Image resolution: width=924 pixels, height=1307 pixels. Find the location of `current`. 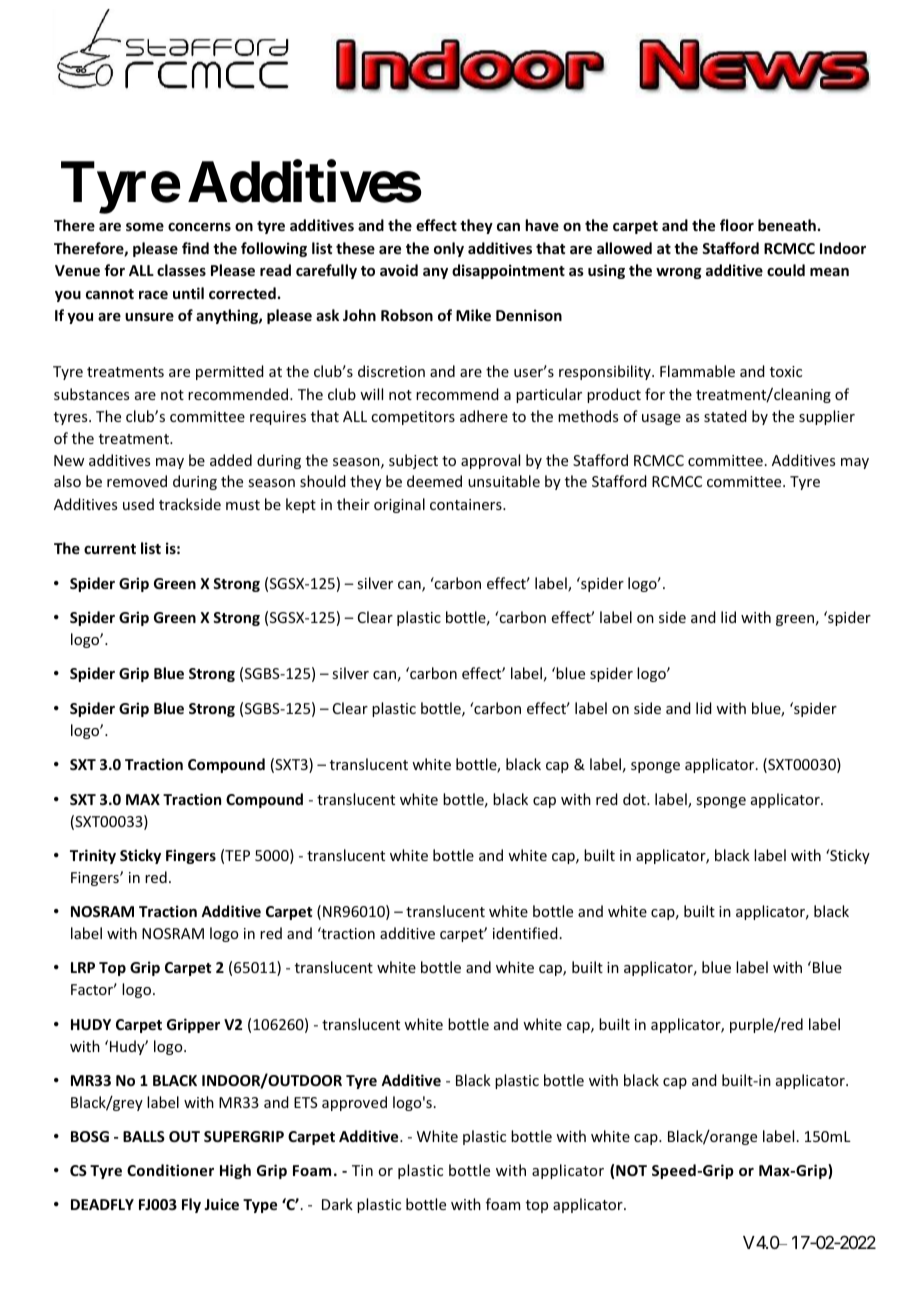

current is located at coordinates (110, 549).
